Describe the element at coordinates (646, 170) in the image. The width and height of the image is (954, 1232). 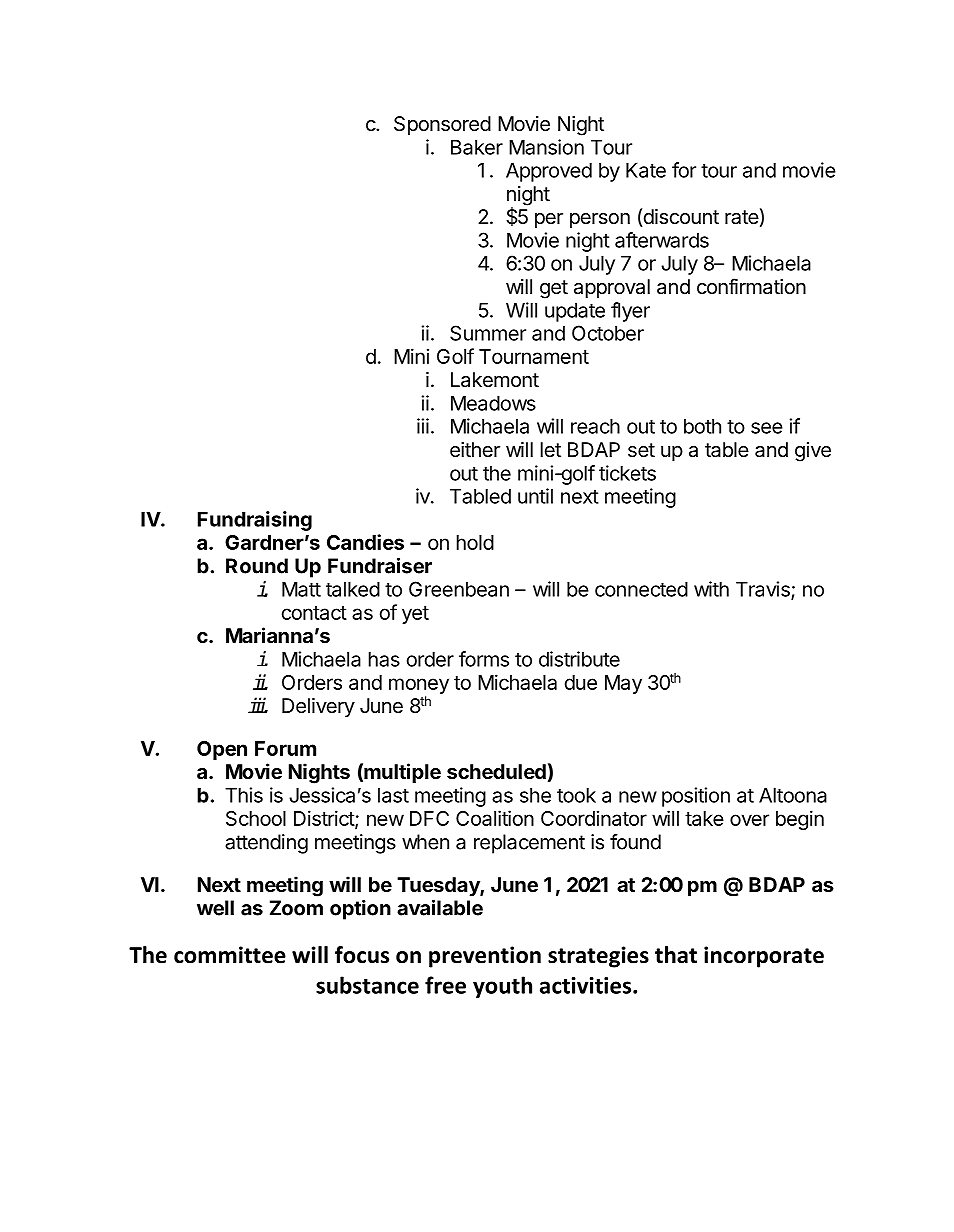
I see `Kate` at that location.
